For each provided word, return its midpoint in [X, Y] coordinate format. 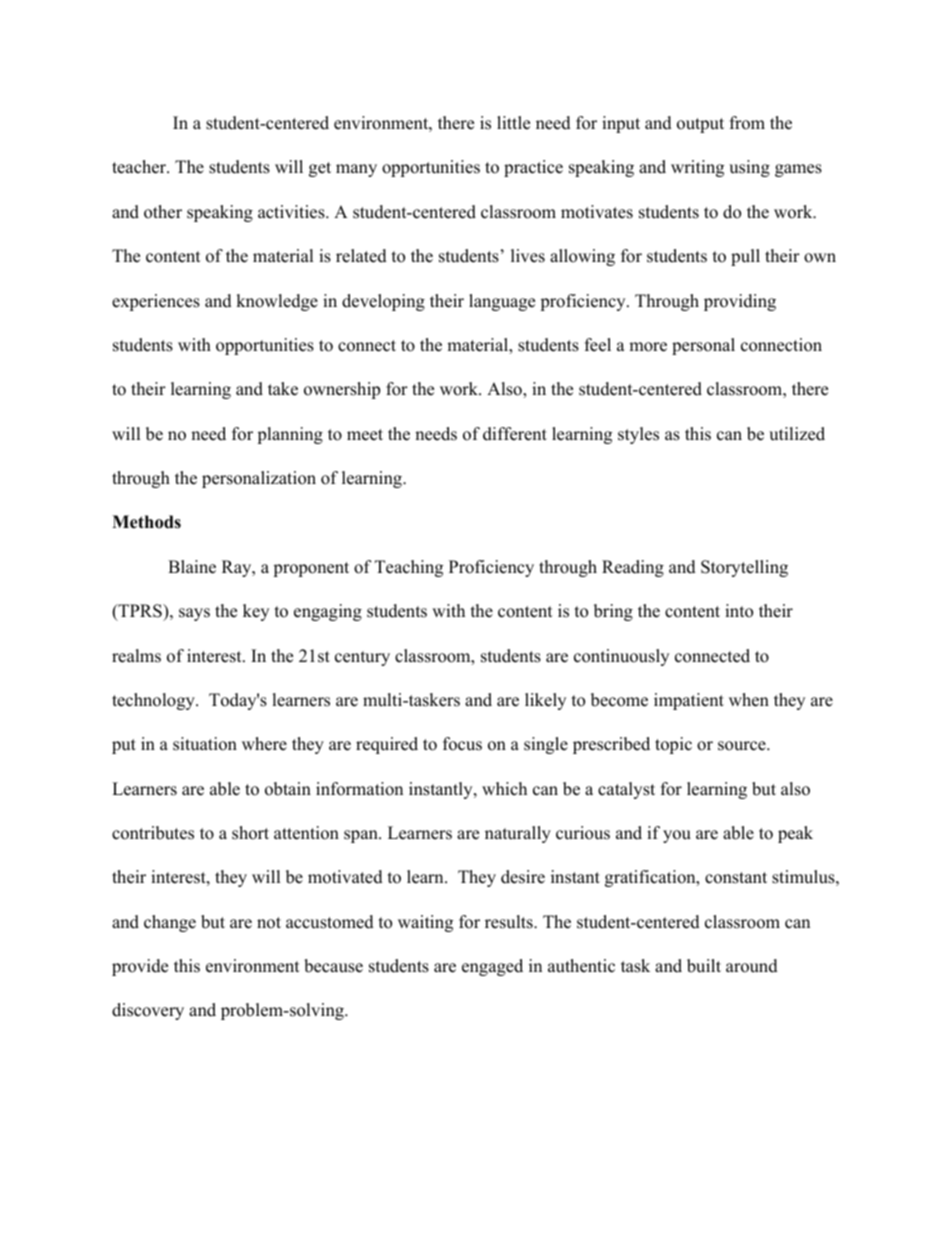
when [749, 700]
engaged [492, 967]
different [515, 434]
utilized [797, 434]
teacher [140, 167]
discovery [148, 1011]
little [513, 123]
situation [205, 744]
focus [462, 744]
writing [697, 168]
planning [290, 435]
